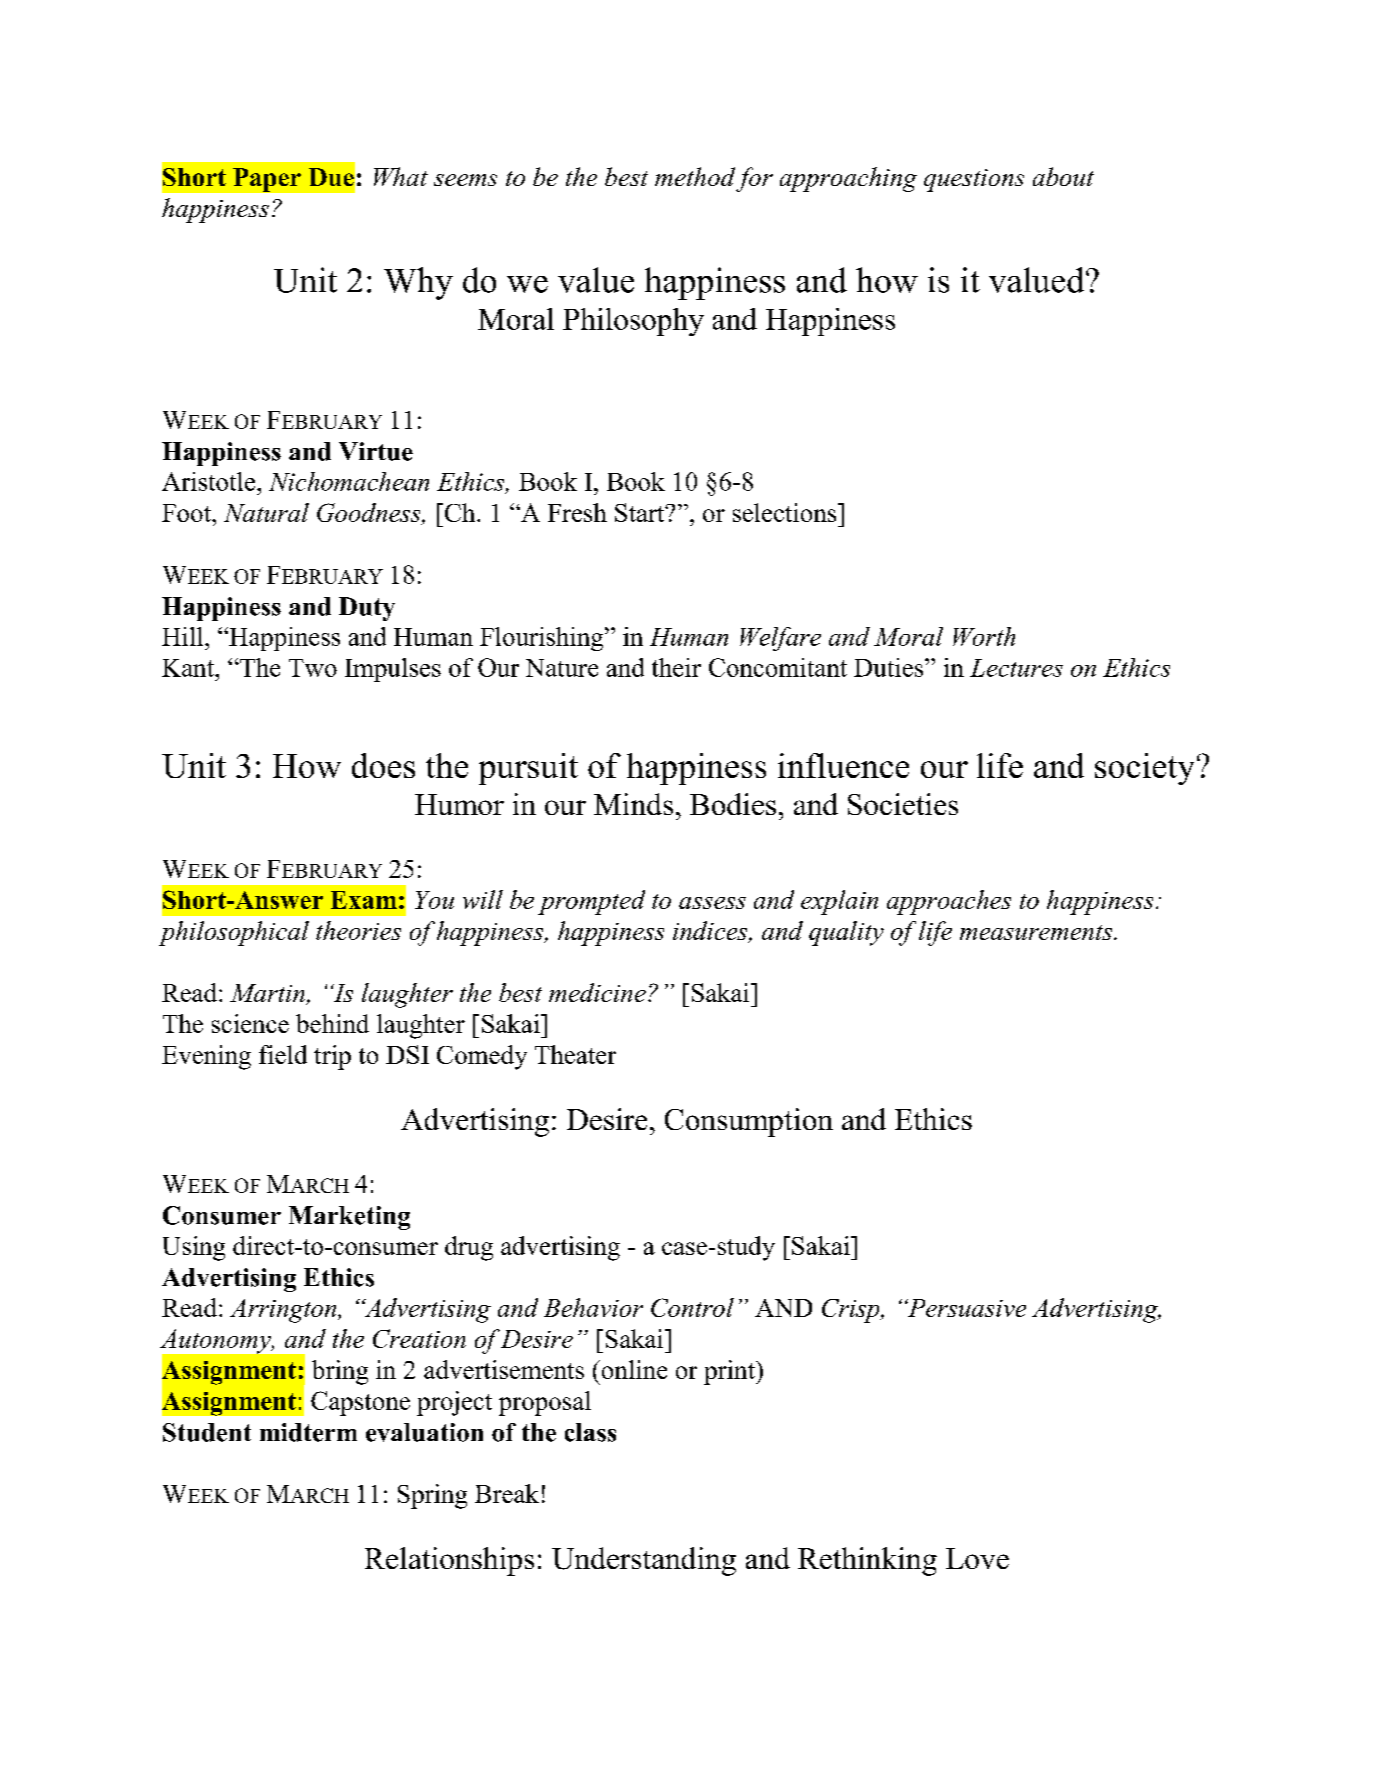  What do you see at coordinates (283, 1054) in the screenshot?
I see `field` at bounding box center [283, 1054].
